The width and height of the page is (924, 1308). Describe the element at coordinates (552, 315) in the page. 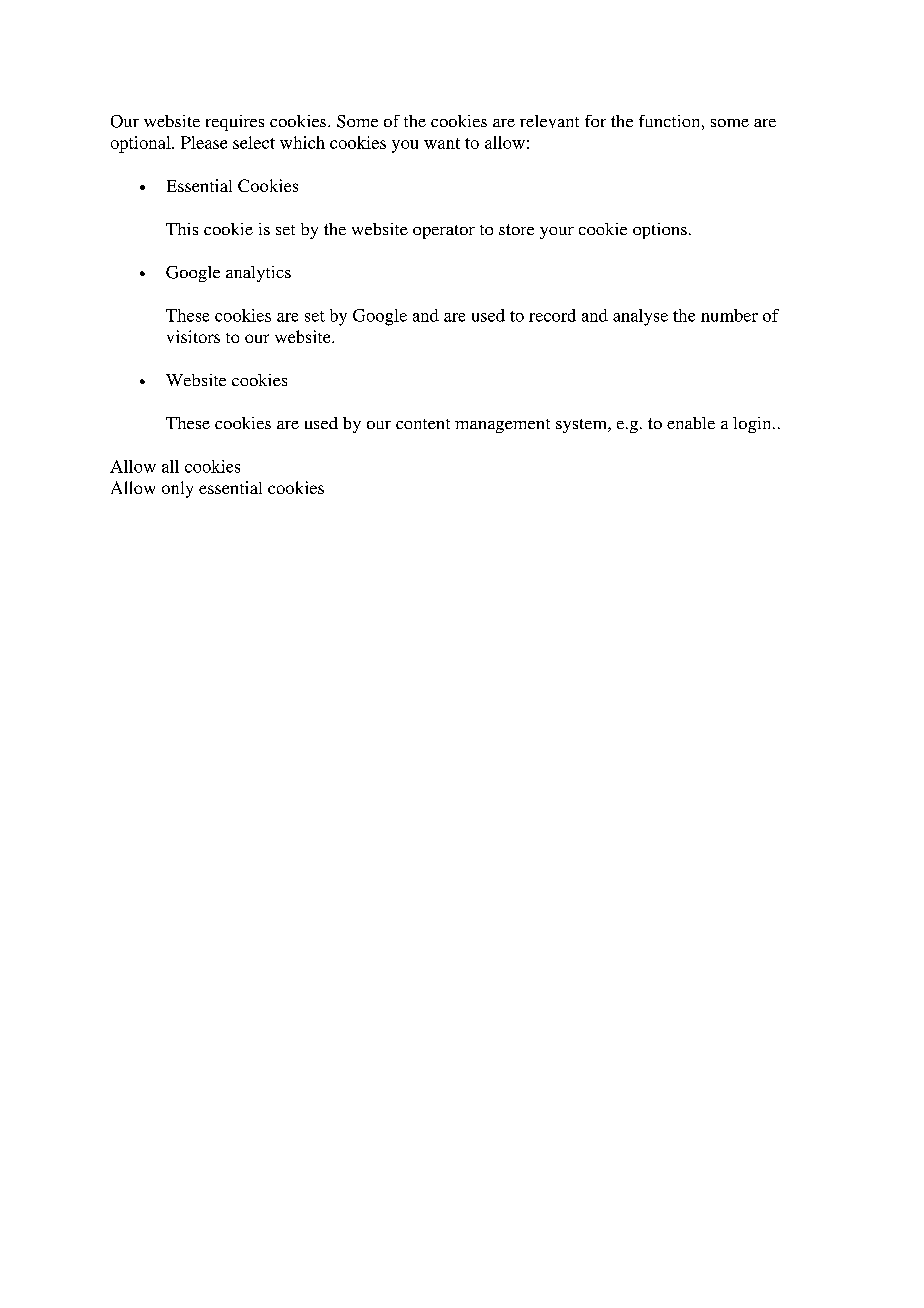

I see `record` at that location.
